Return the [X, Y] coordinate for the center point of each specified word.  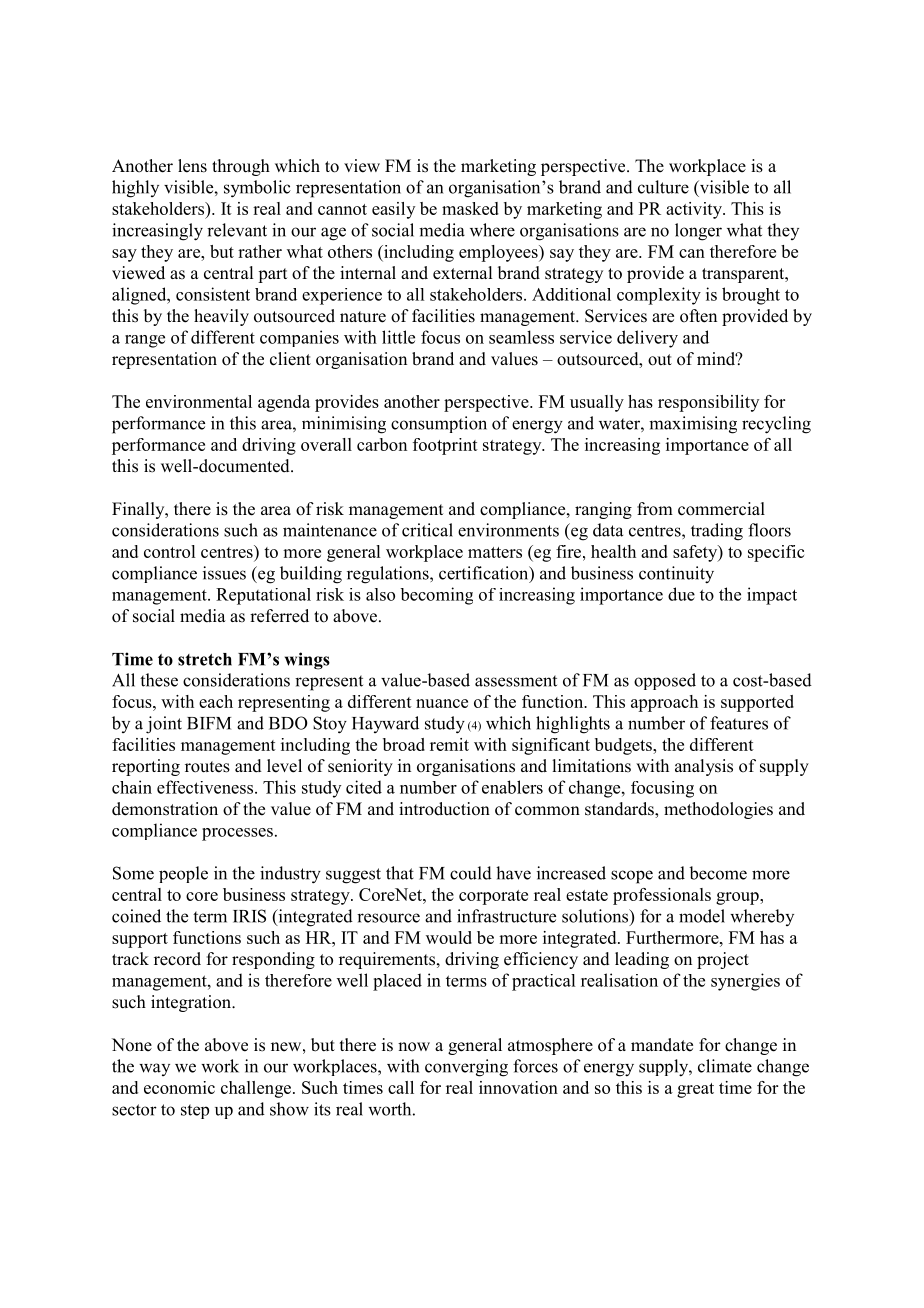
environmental [199, 401]
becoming [436, 596]
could [471, 873]
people [183, 874]
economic [179, 1087]
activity [695, 210]
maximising [693, 425]
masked [470, 208]
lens [192, 166]
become [718, 873]
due [681, 594]
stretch [205, 659]
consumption [439, 424]
